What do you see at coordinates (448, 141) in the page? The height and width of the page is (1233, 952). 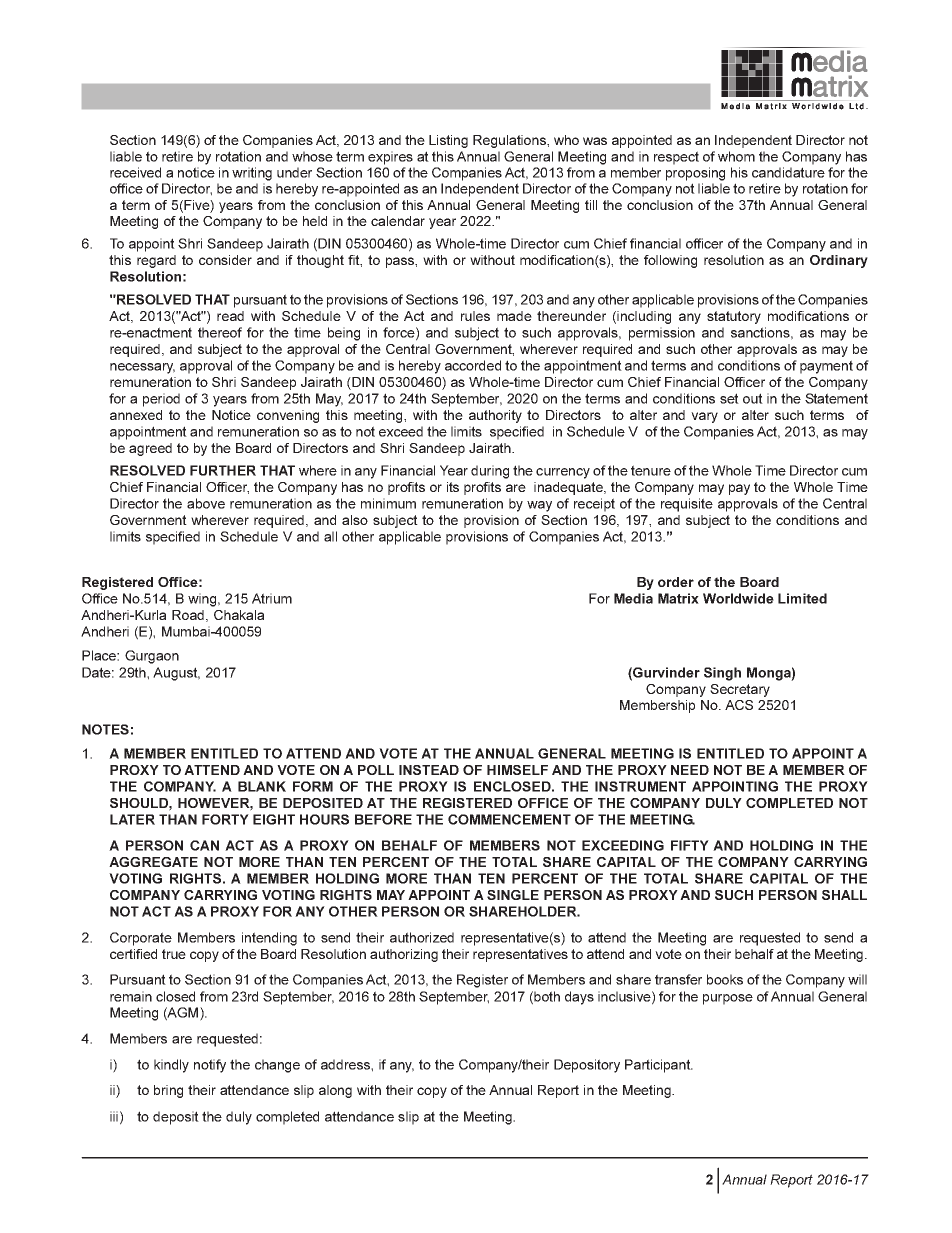 I see `Listing` at bounding box center [448, 141].
